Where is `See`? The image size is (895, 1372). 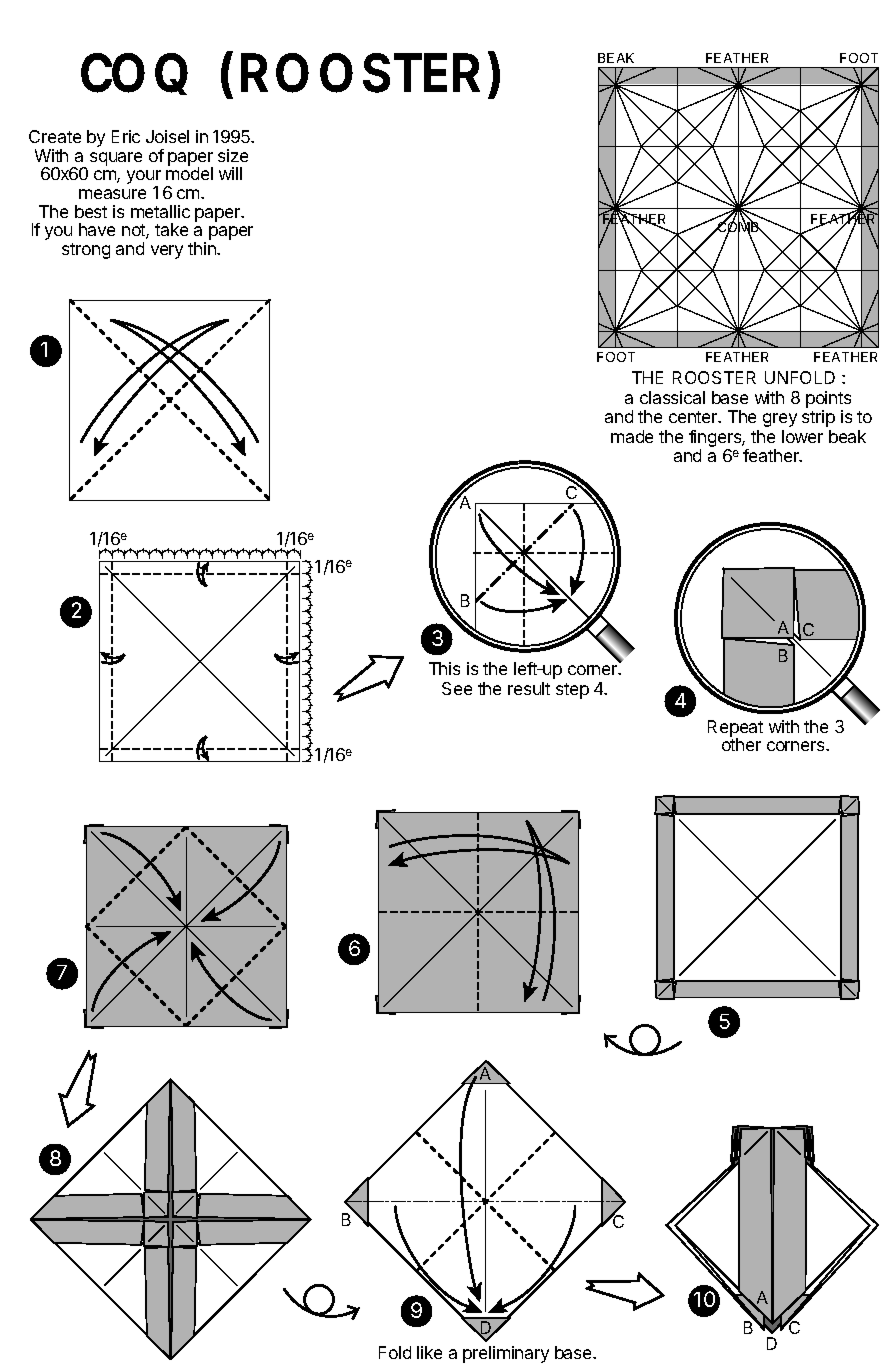 See is located at coordinates (457, 688).
